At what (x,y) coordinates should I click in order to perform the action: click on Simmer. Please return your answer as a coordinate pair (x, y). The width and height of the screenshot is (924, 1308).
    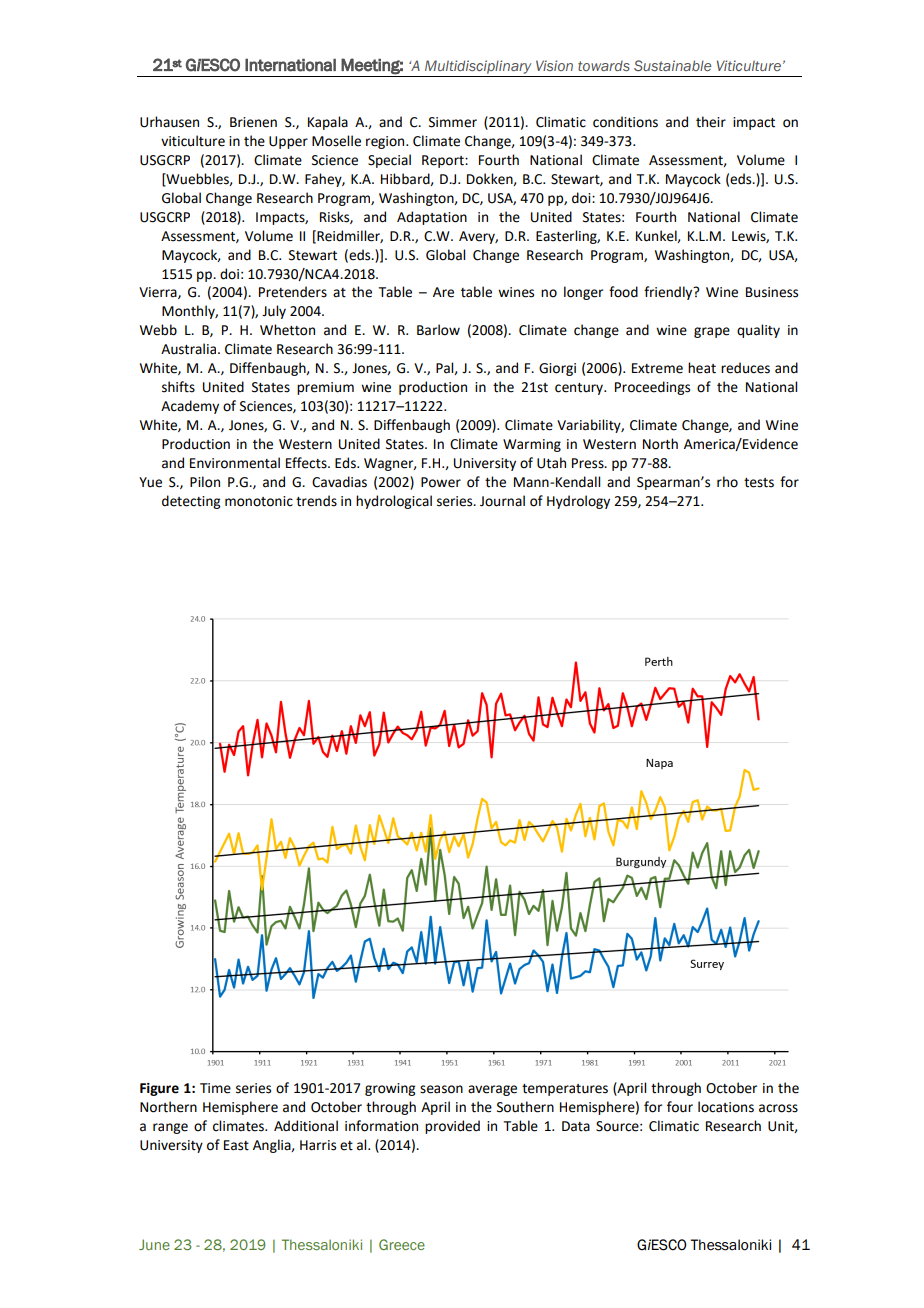
    Looking at the image, I should click on (453, 122).
